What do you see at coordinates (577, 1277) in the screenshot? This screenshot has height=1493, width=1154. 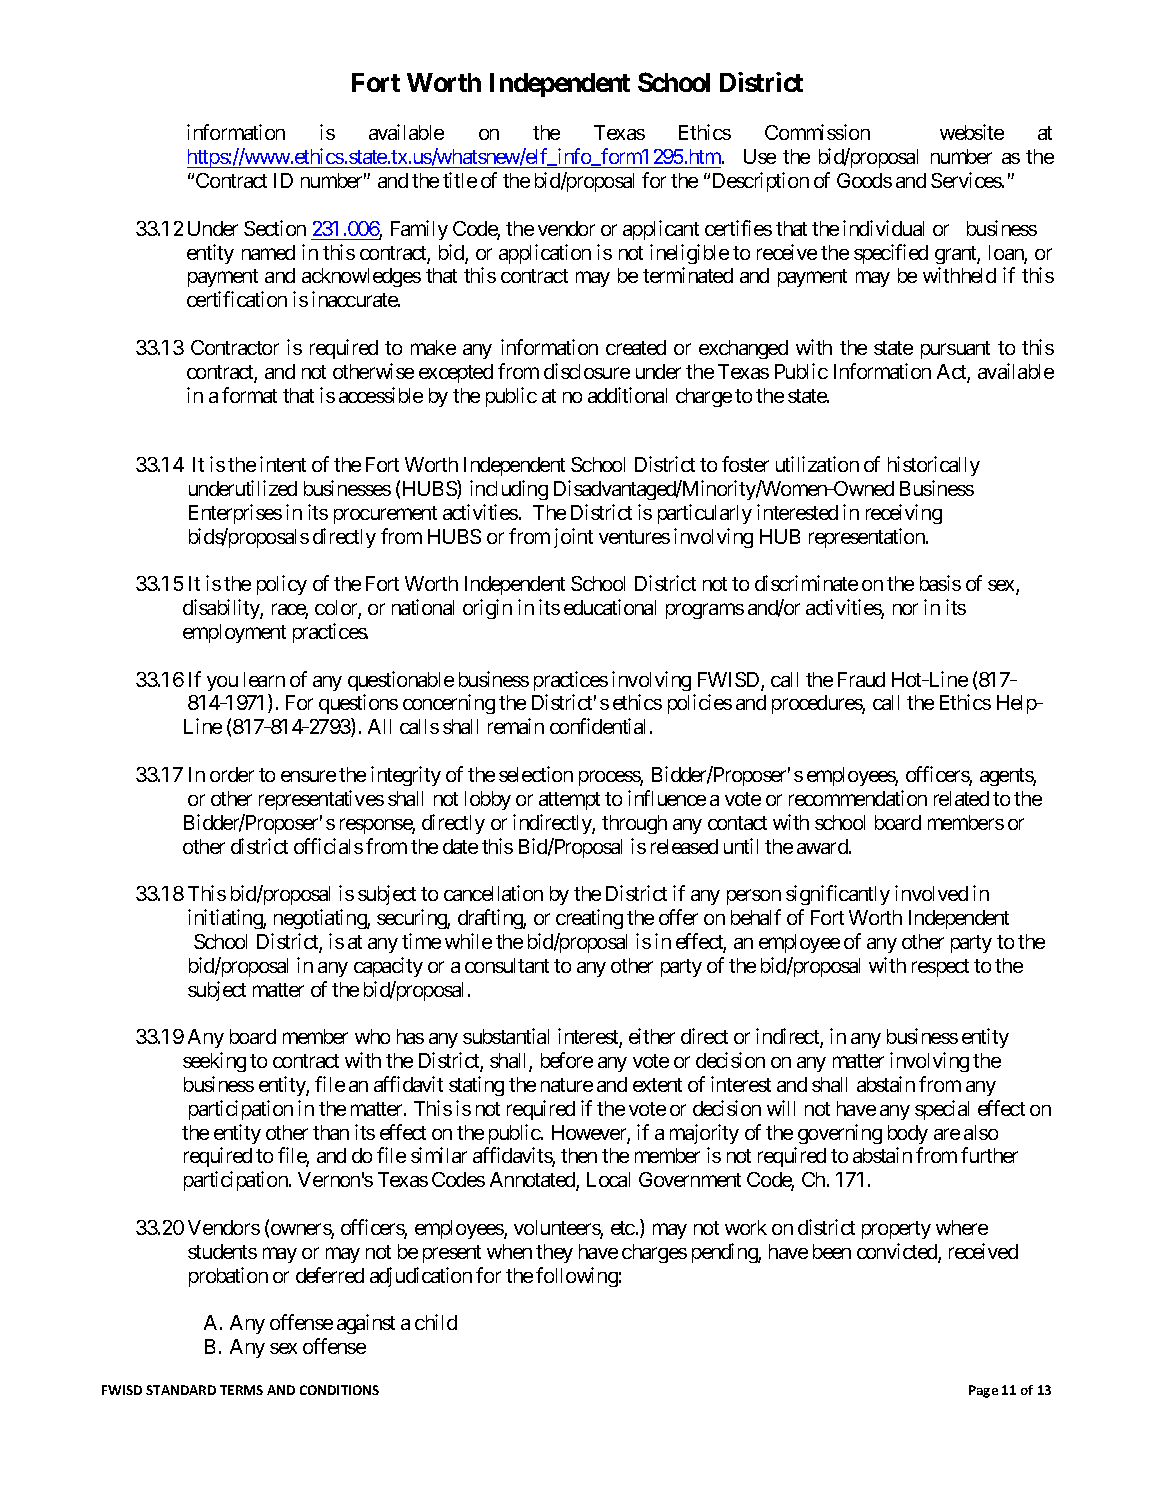 I see `following` at bounding box center [577, 1277].
